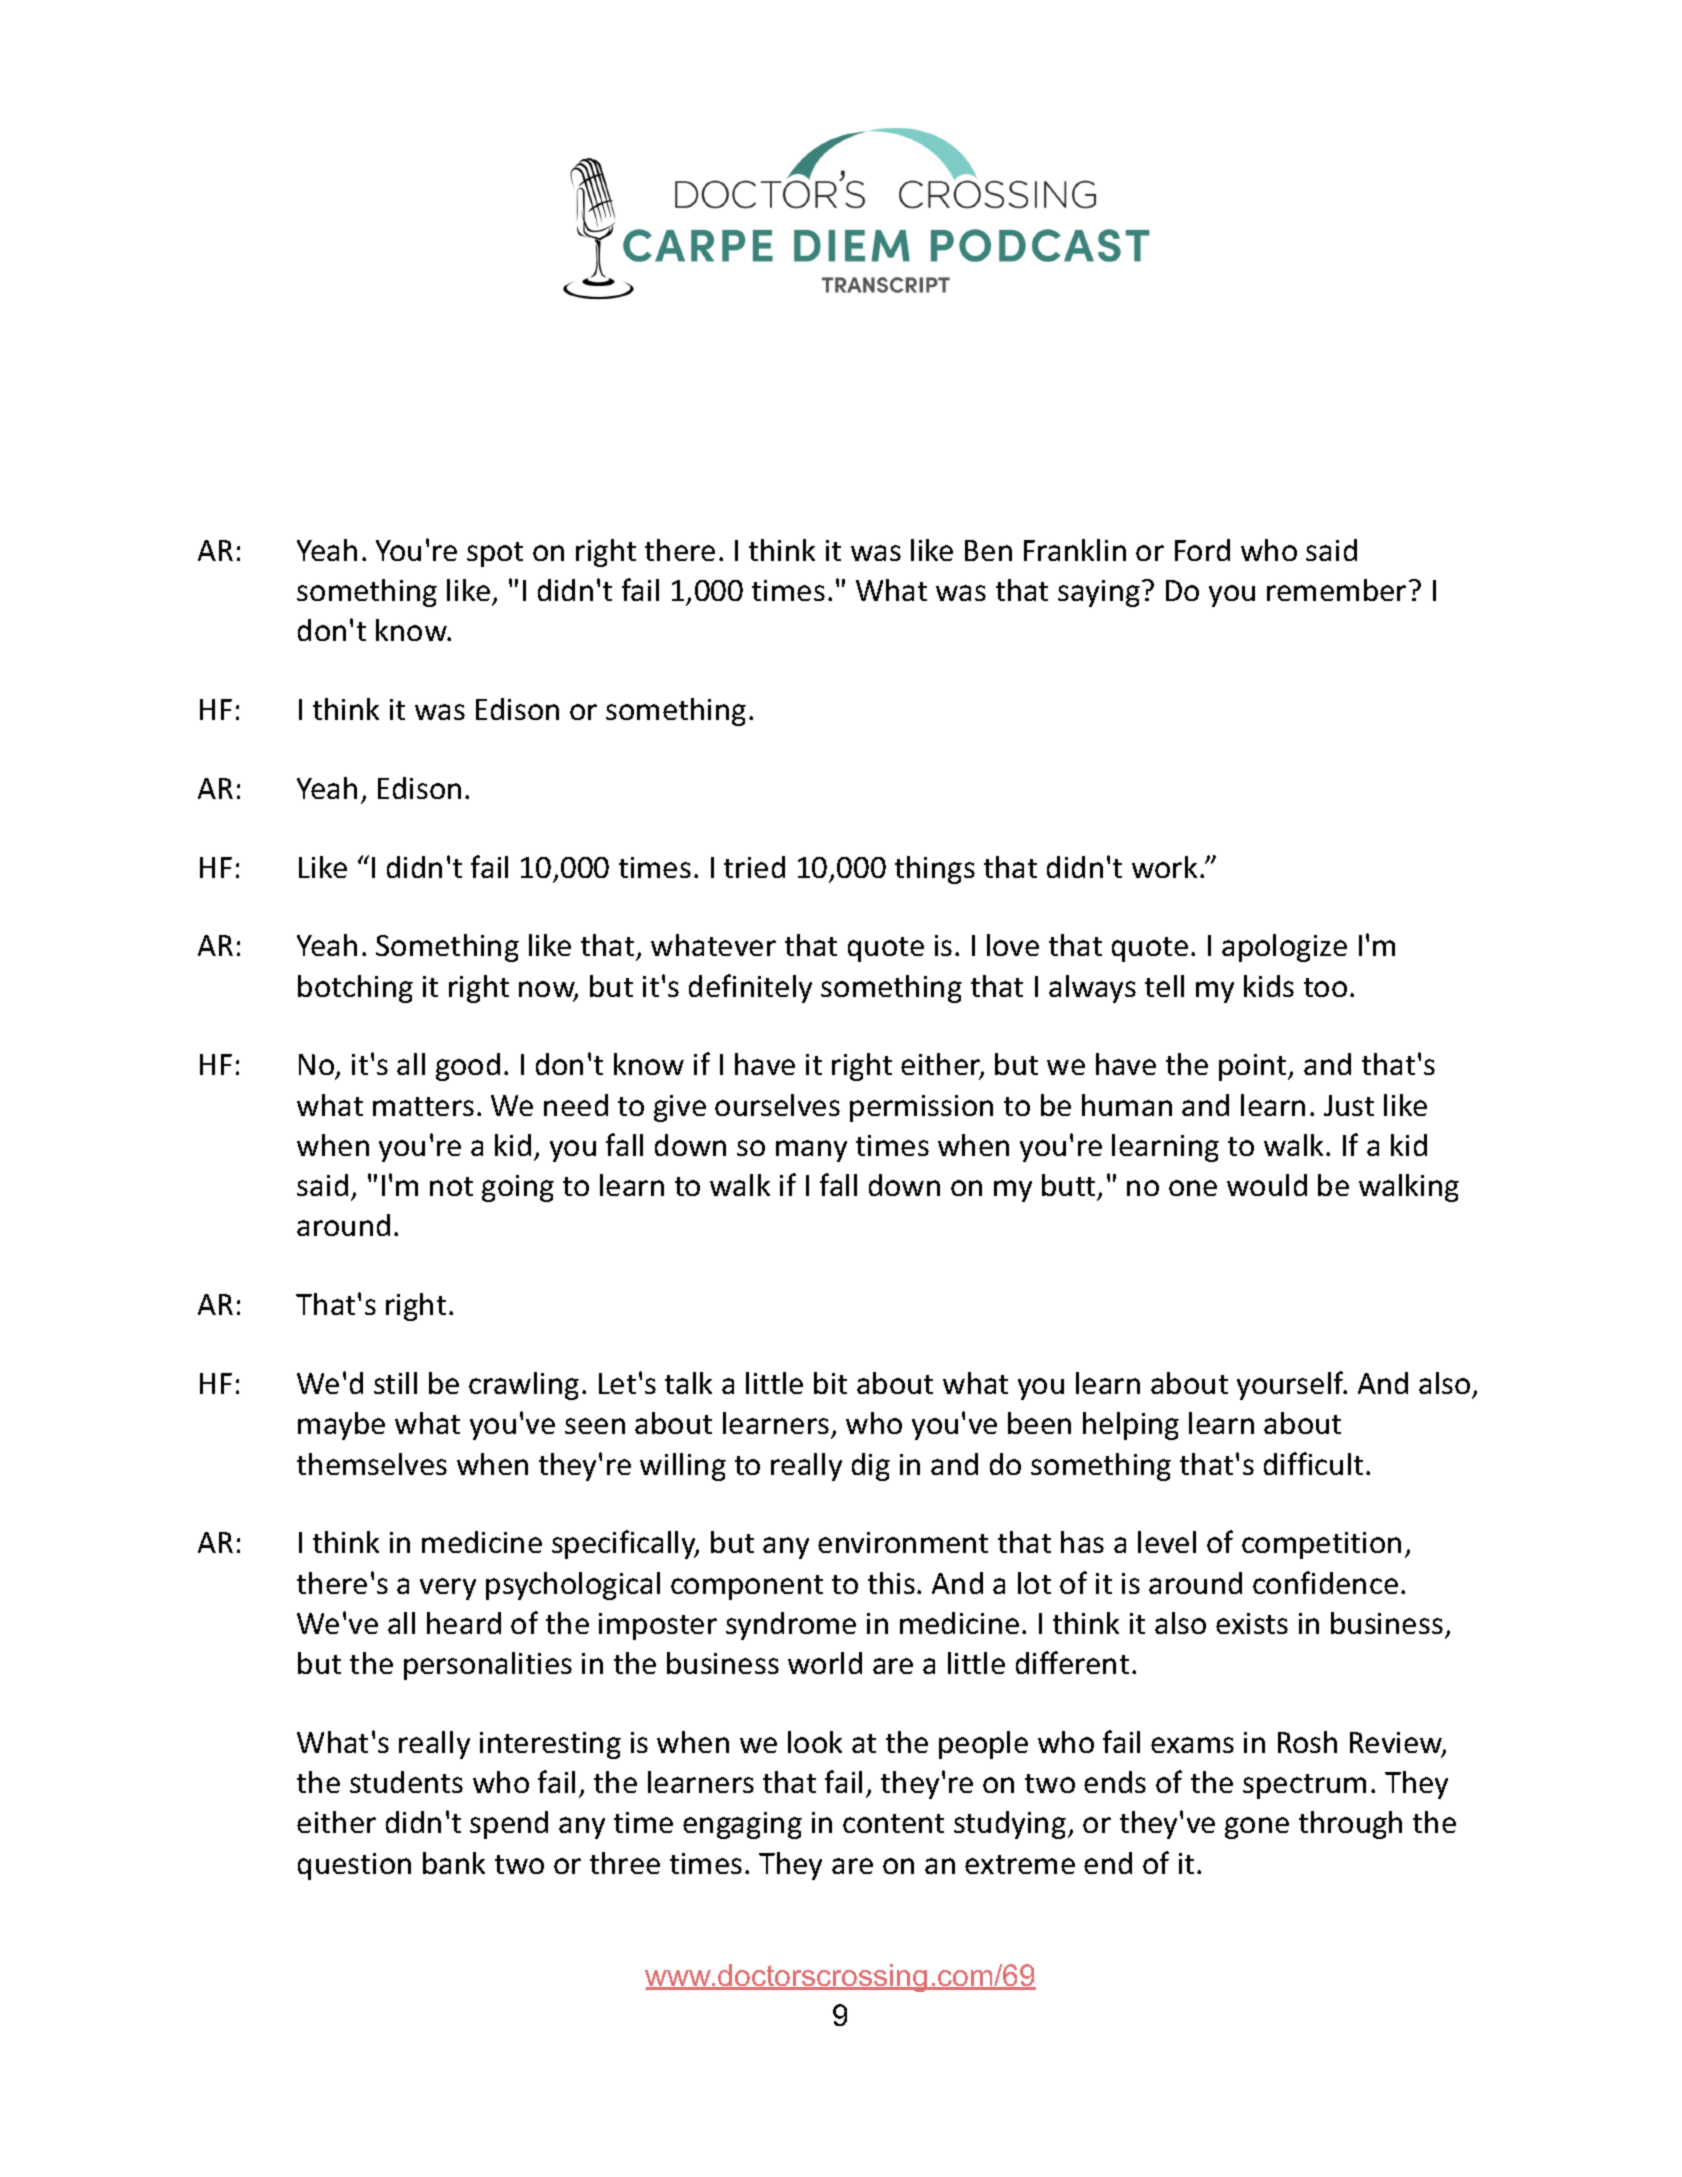  I want to click on spend, so click(509, 1825).
